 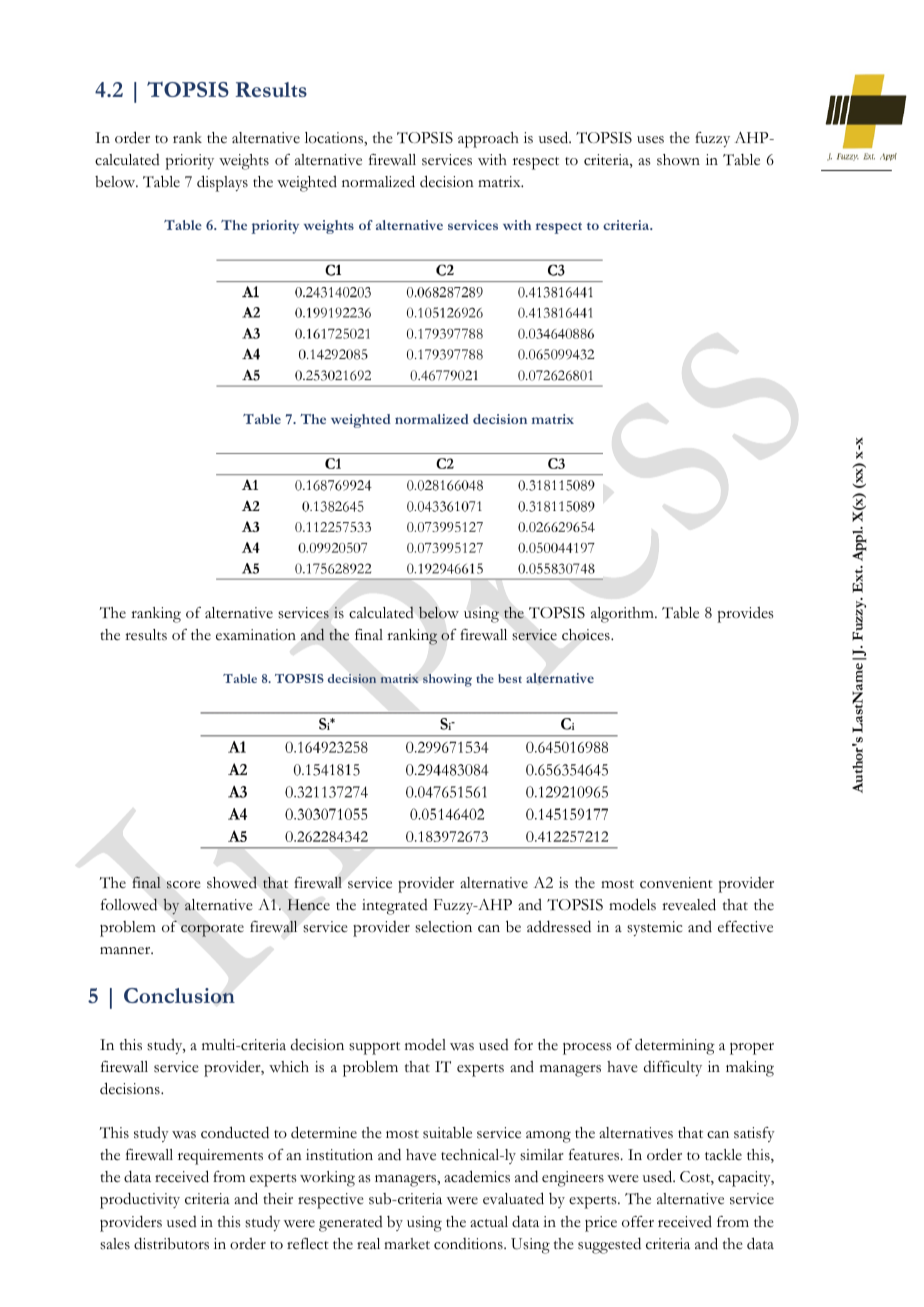 What do you see at coordinates (447, 680) in the document?
I see `showing` at bounding box center [447, 680].
